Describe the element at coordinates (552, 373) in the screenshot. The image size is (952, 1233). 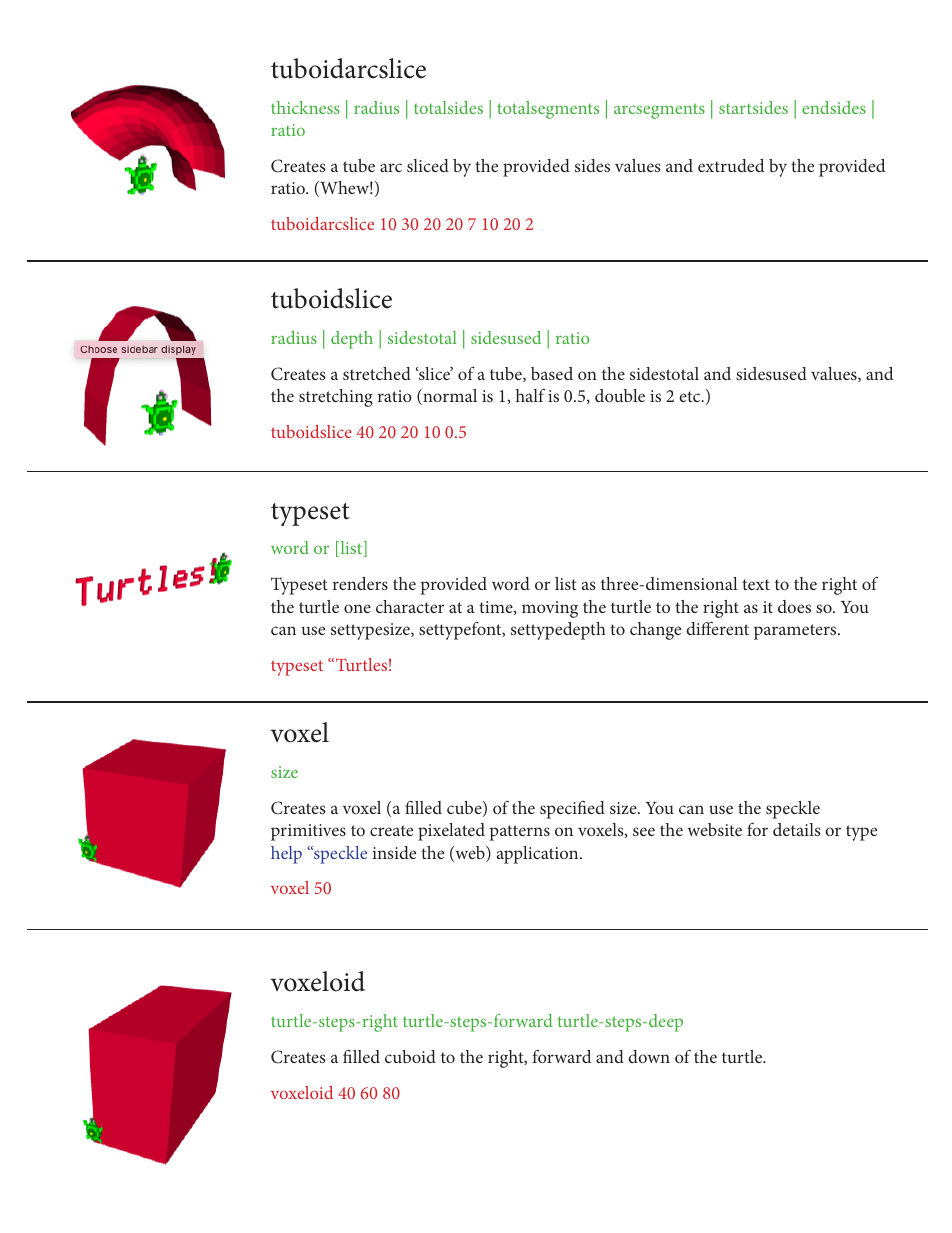
I see `based` at that location.
